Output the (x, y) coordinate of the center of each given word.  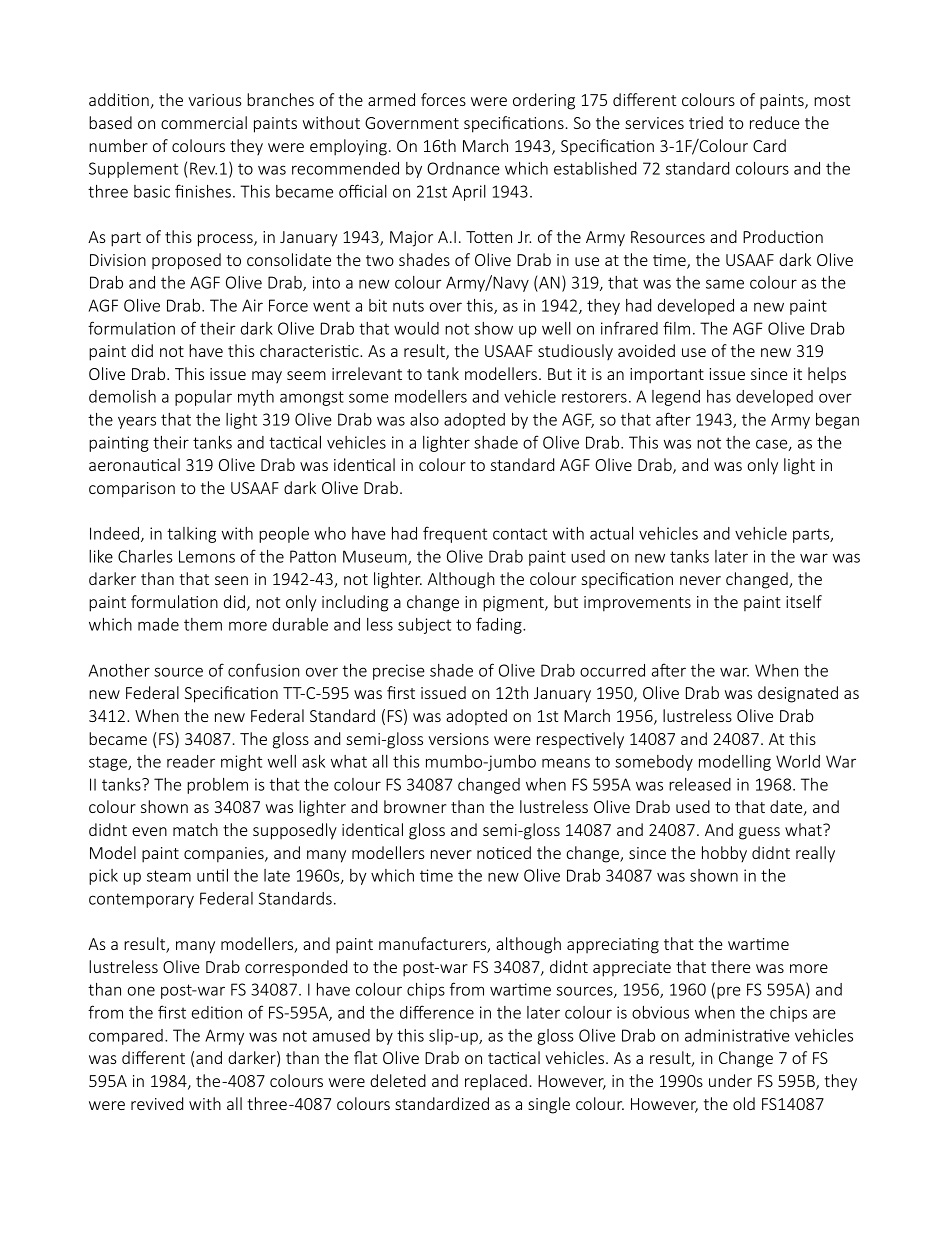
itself (804, 601)
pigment (514, 604)
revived (157, 1103)
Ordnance (463, 168)
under (730, 1080)
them (203, 624)
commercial (204, 122)
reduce (775, 122)
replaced (496, 1082)
